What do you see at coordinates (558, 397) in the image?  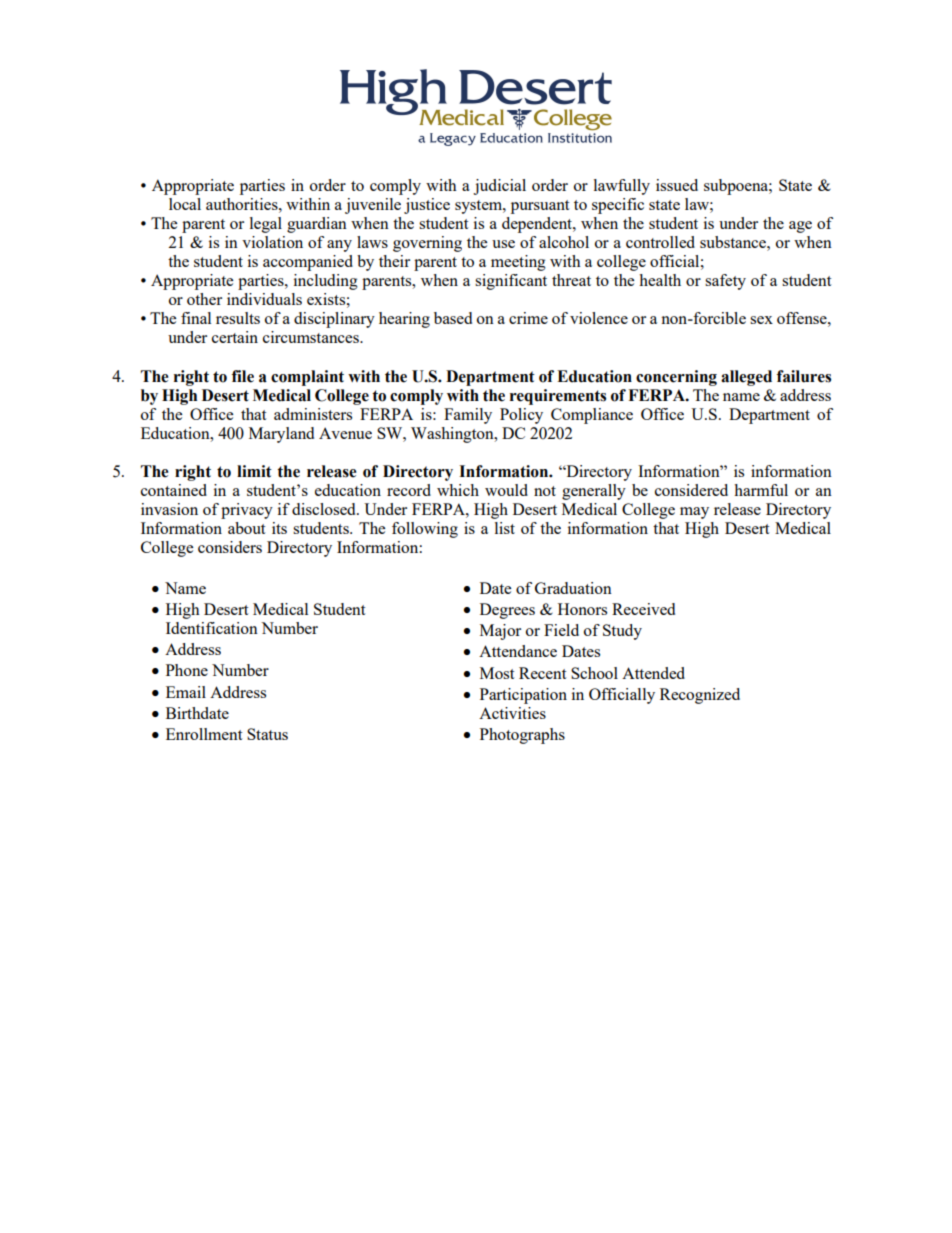 I see `requirements` at bounding box center [558, 397].
